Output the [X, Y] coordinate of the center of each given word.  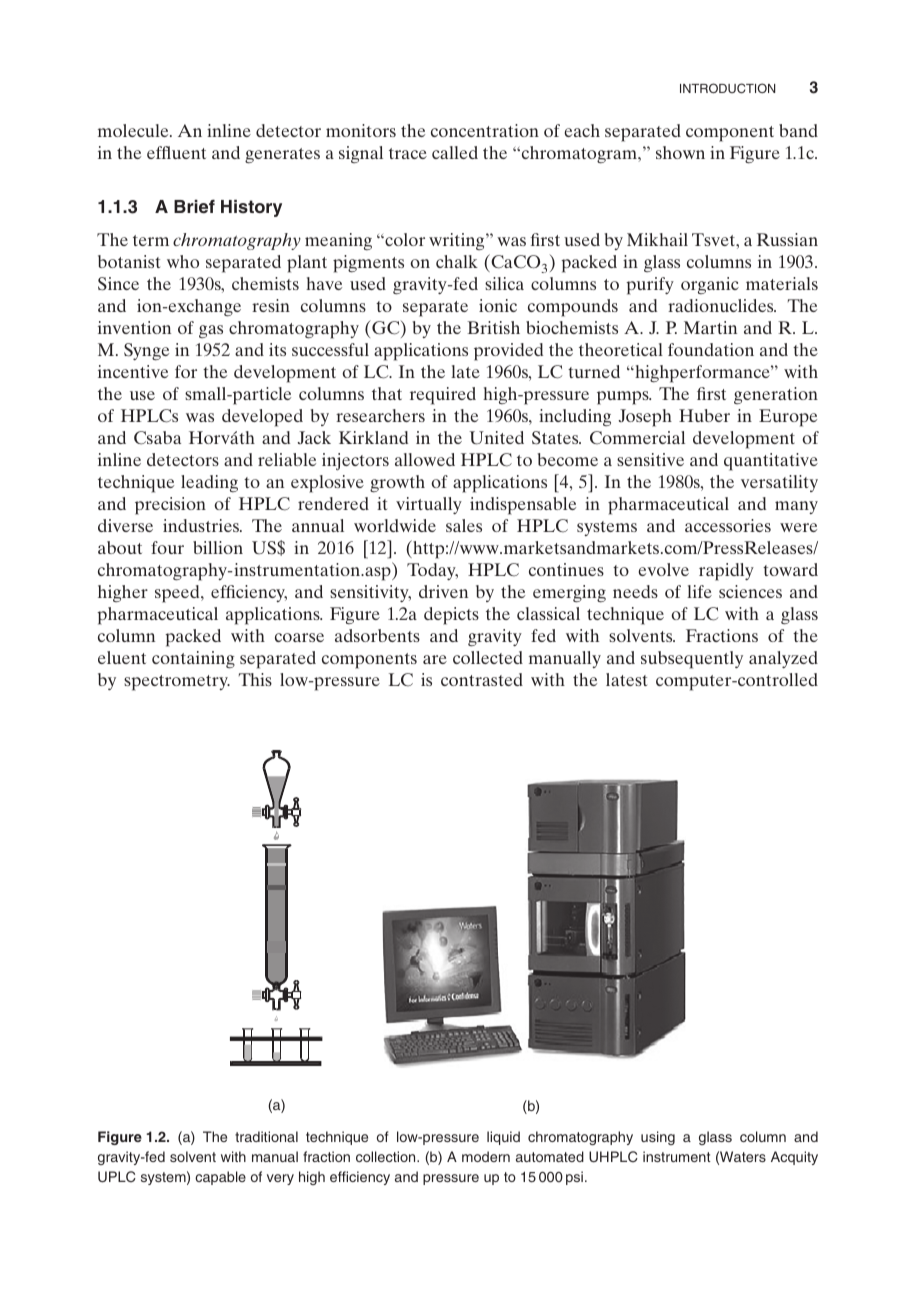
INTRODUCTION [727, 88]
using [658, 1138]
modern [486, 1156]
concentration [485, 130]
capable [220, 1178]
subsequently [692, 660]
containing [193, 660]
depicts [451, 616]
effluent [176, 152]
